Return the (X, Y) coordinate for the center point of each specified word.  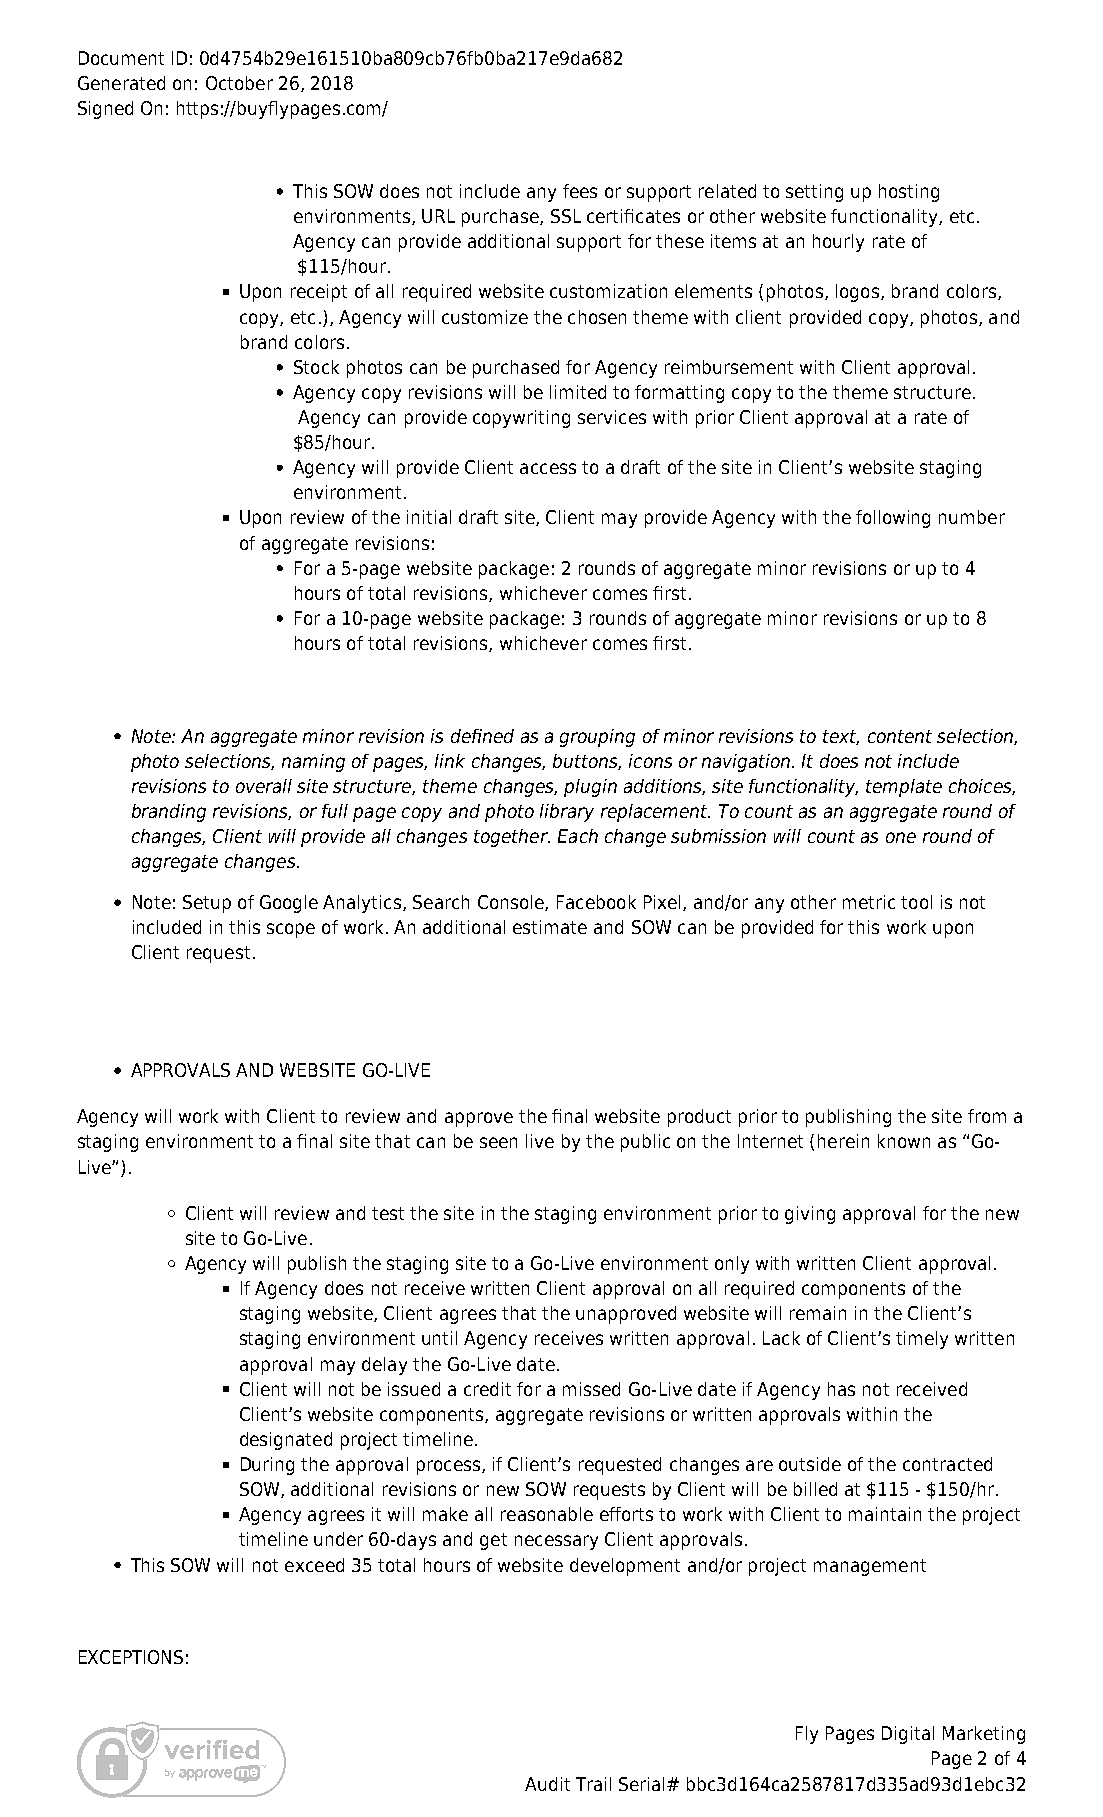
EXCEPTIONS (131, 1657)
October (239, 83)
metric (869, 902)
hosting (909, 193)
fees (580, 191)
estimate (550, 927)
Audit (547, 1784)
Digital (908, 1735)
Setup (207, 904)
